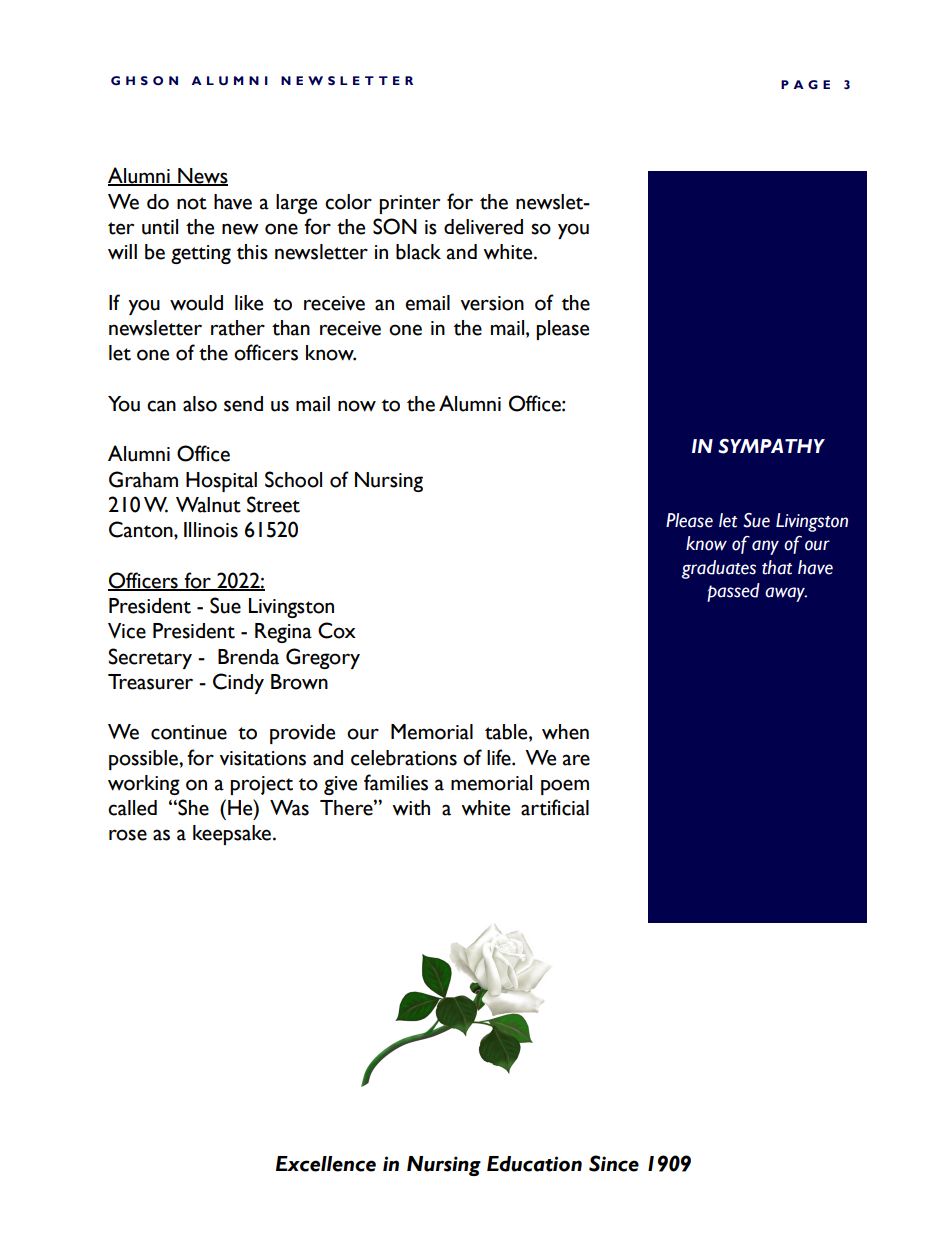 This screenshot has height=1233, width=952. Describe the element at coordinates (555, 807) in the screenshot. I see `artificial` at that location.
